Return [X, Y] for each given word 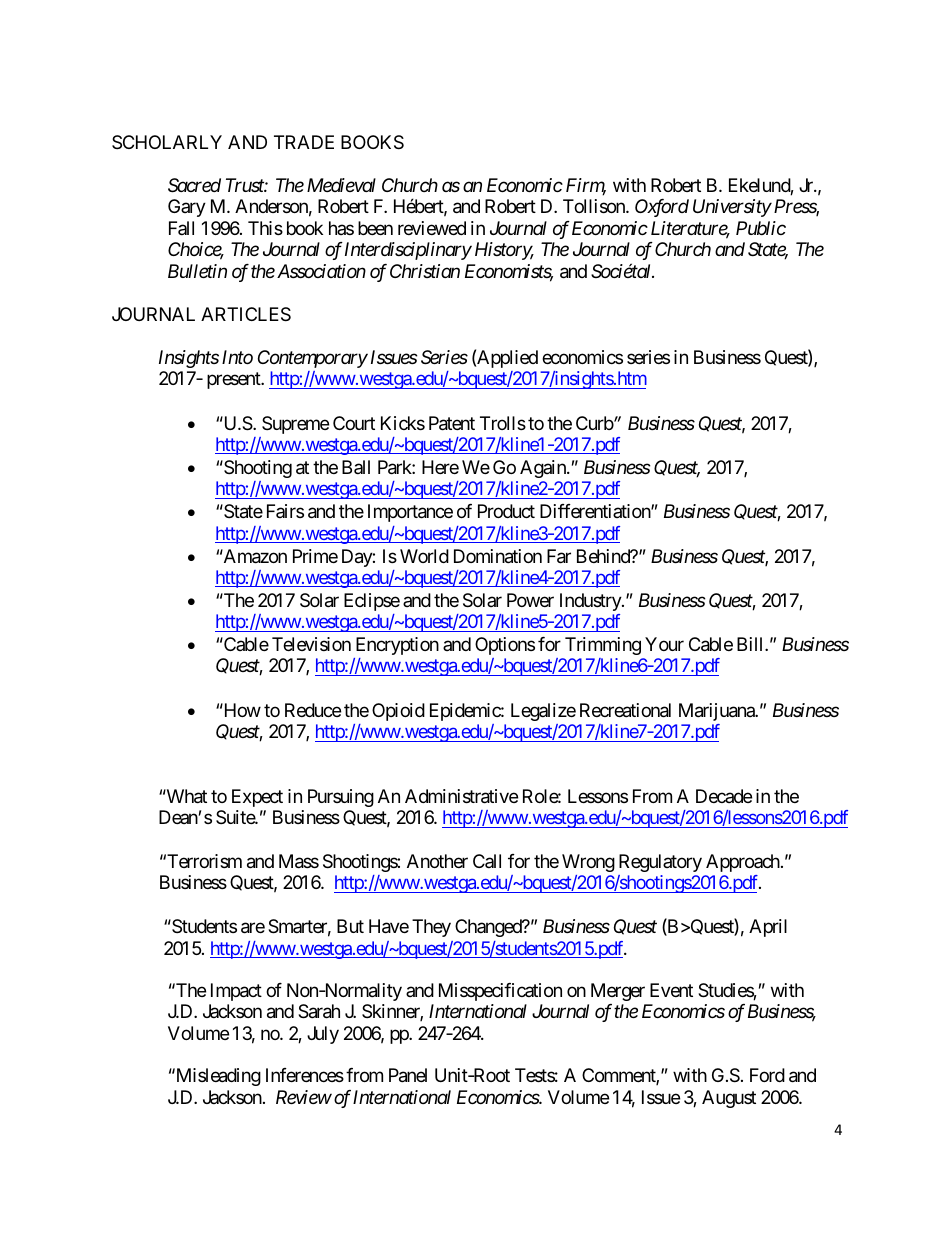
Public [761, 228]
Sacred [194, 185]
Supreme [295, 425]
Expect [257, 798]
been [375, 228]
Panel [408, 1075]
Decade [724, 796]
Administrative [461, 796]
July [323, 1035]
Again [544, 469]
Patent [452, 423]
